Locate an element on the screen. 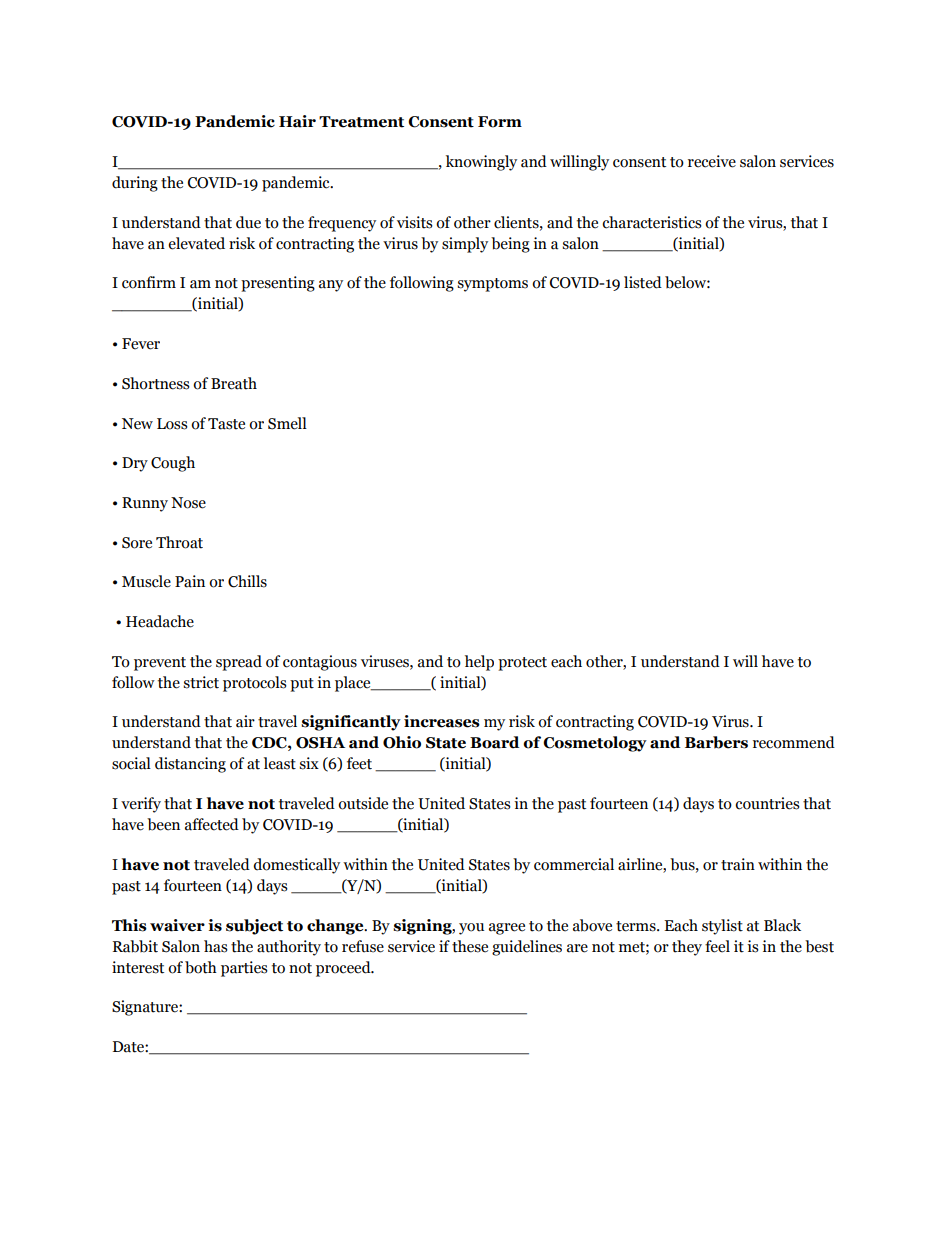  Board is located at coordinates (494, 742).
